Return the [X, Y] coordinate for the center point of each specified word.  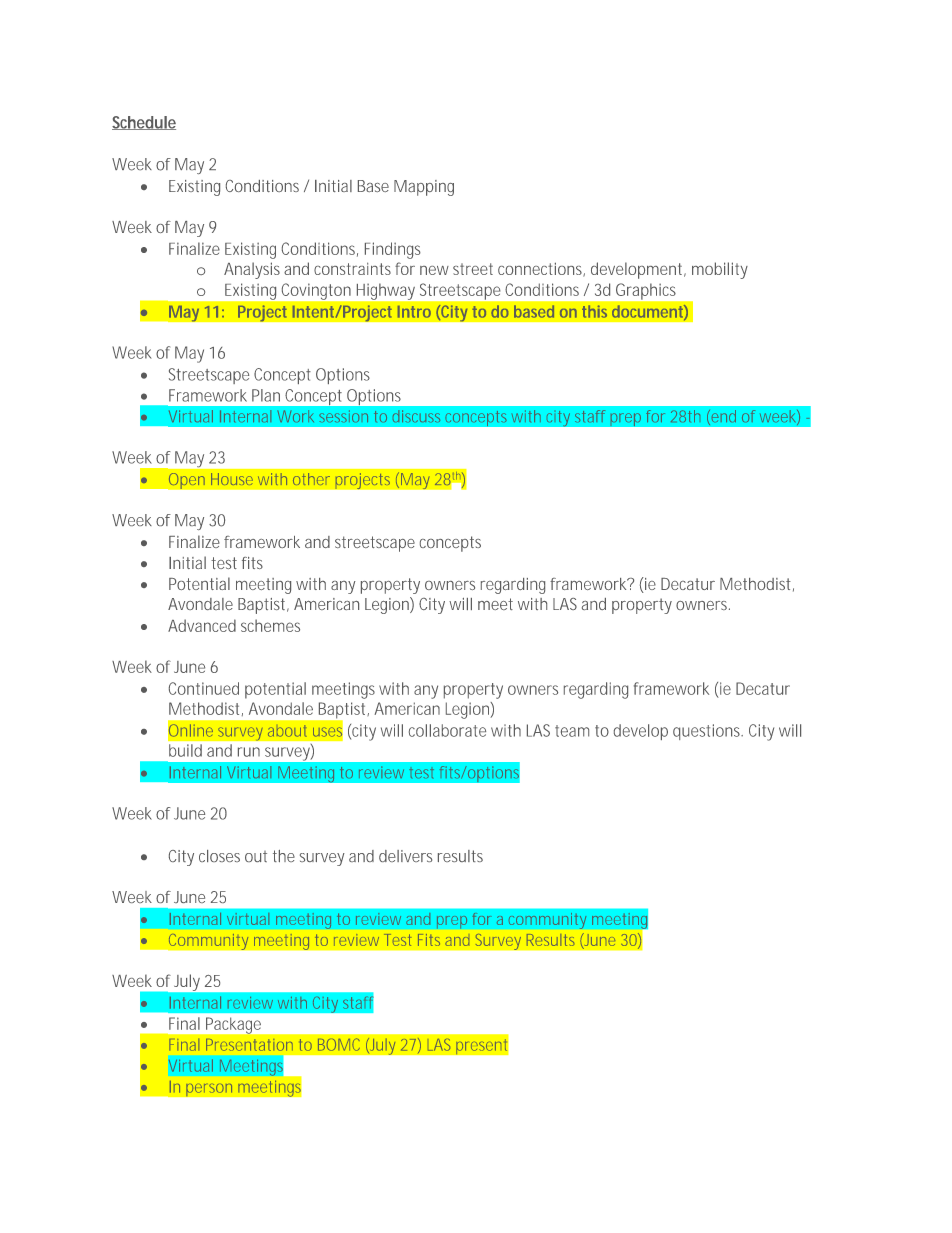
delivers [405, 856]
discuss [416, 416]
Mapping [424, 188]
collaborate [447, 730]
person [209, 1090]
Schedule [144, 123]
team [572, 731]
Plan [266, 395]
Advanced [202, 625]
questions [707, 732]
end [722, 417]
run [249, 752]
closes [219, 856]
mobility [720, 270]
